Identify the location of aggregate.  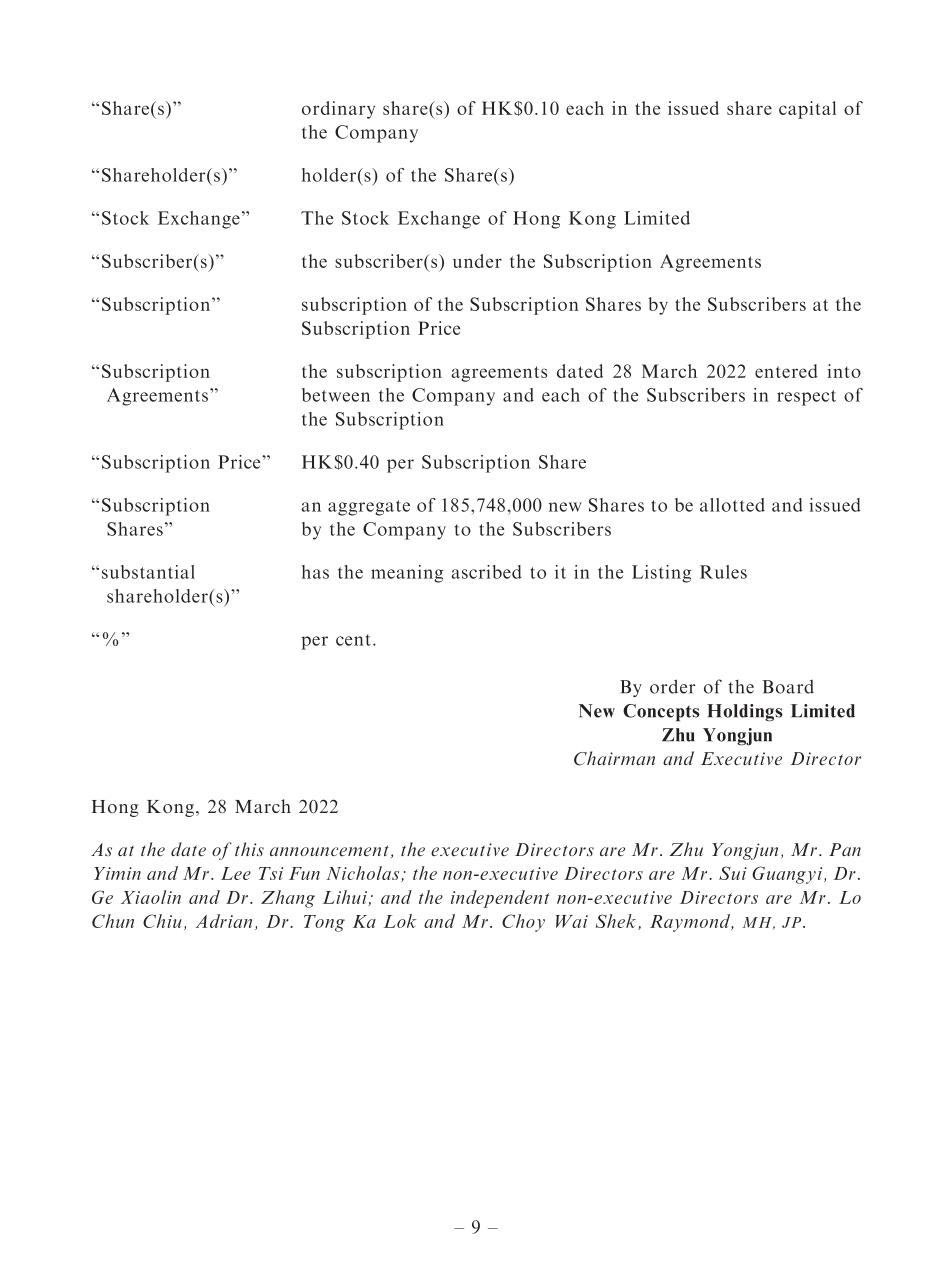
(369, 508).
